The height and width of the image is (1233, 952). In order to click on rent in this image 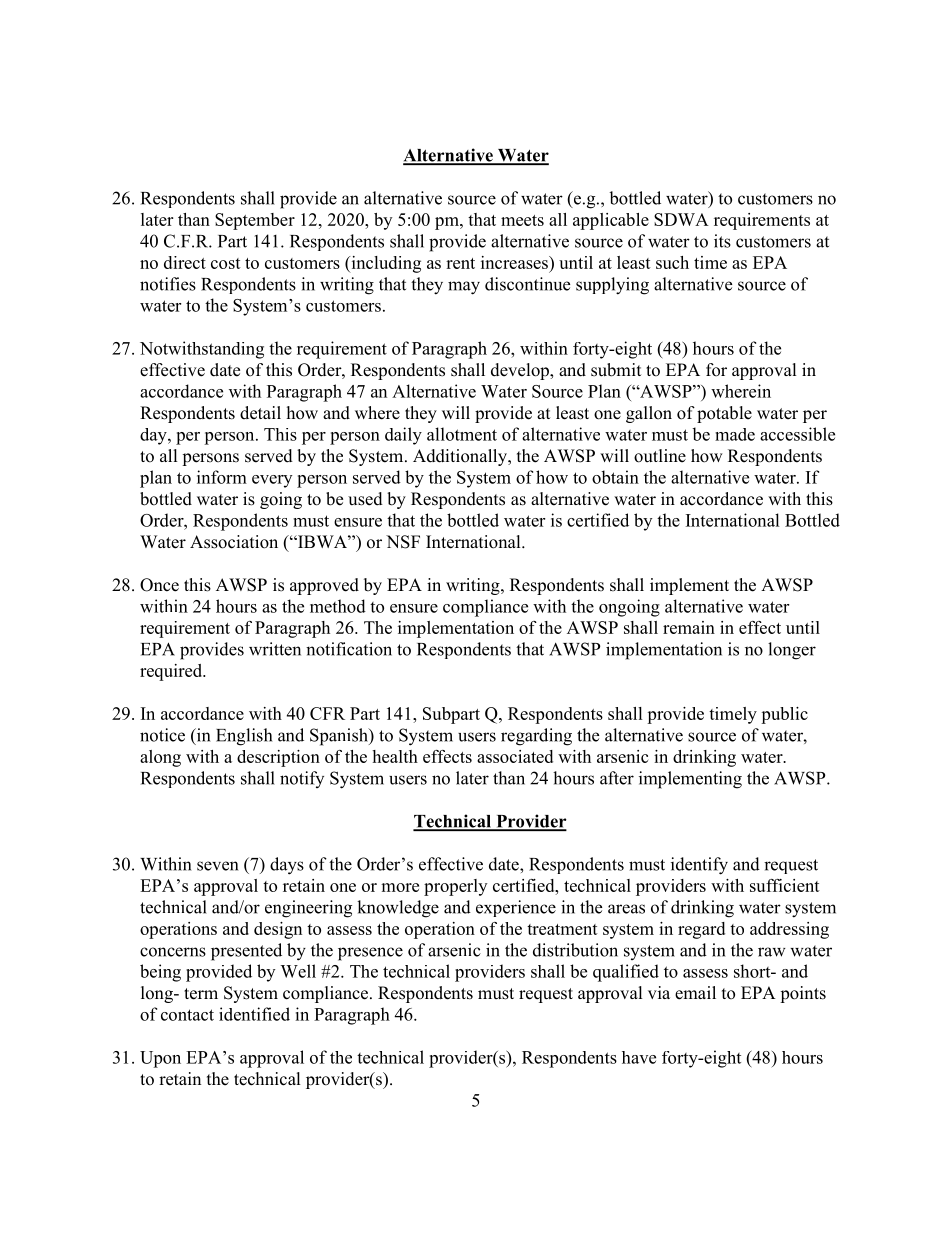, I will do `click(460, 263)`.
